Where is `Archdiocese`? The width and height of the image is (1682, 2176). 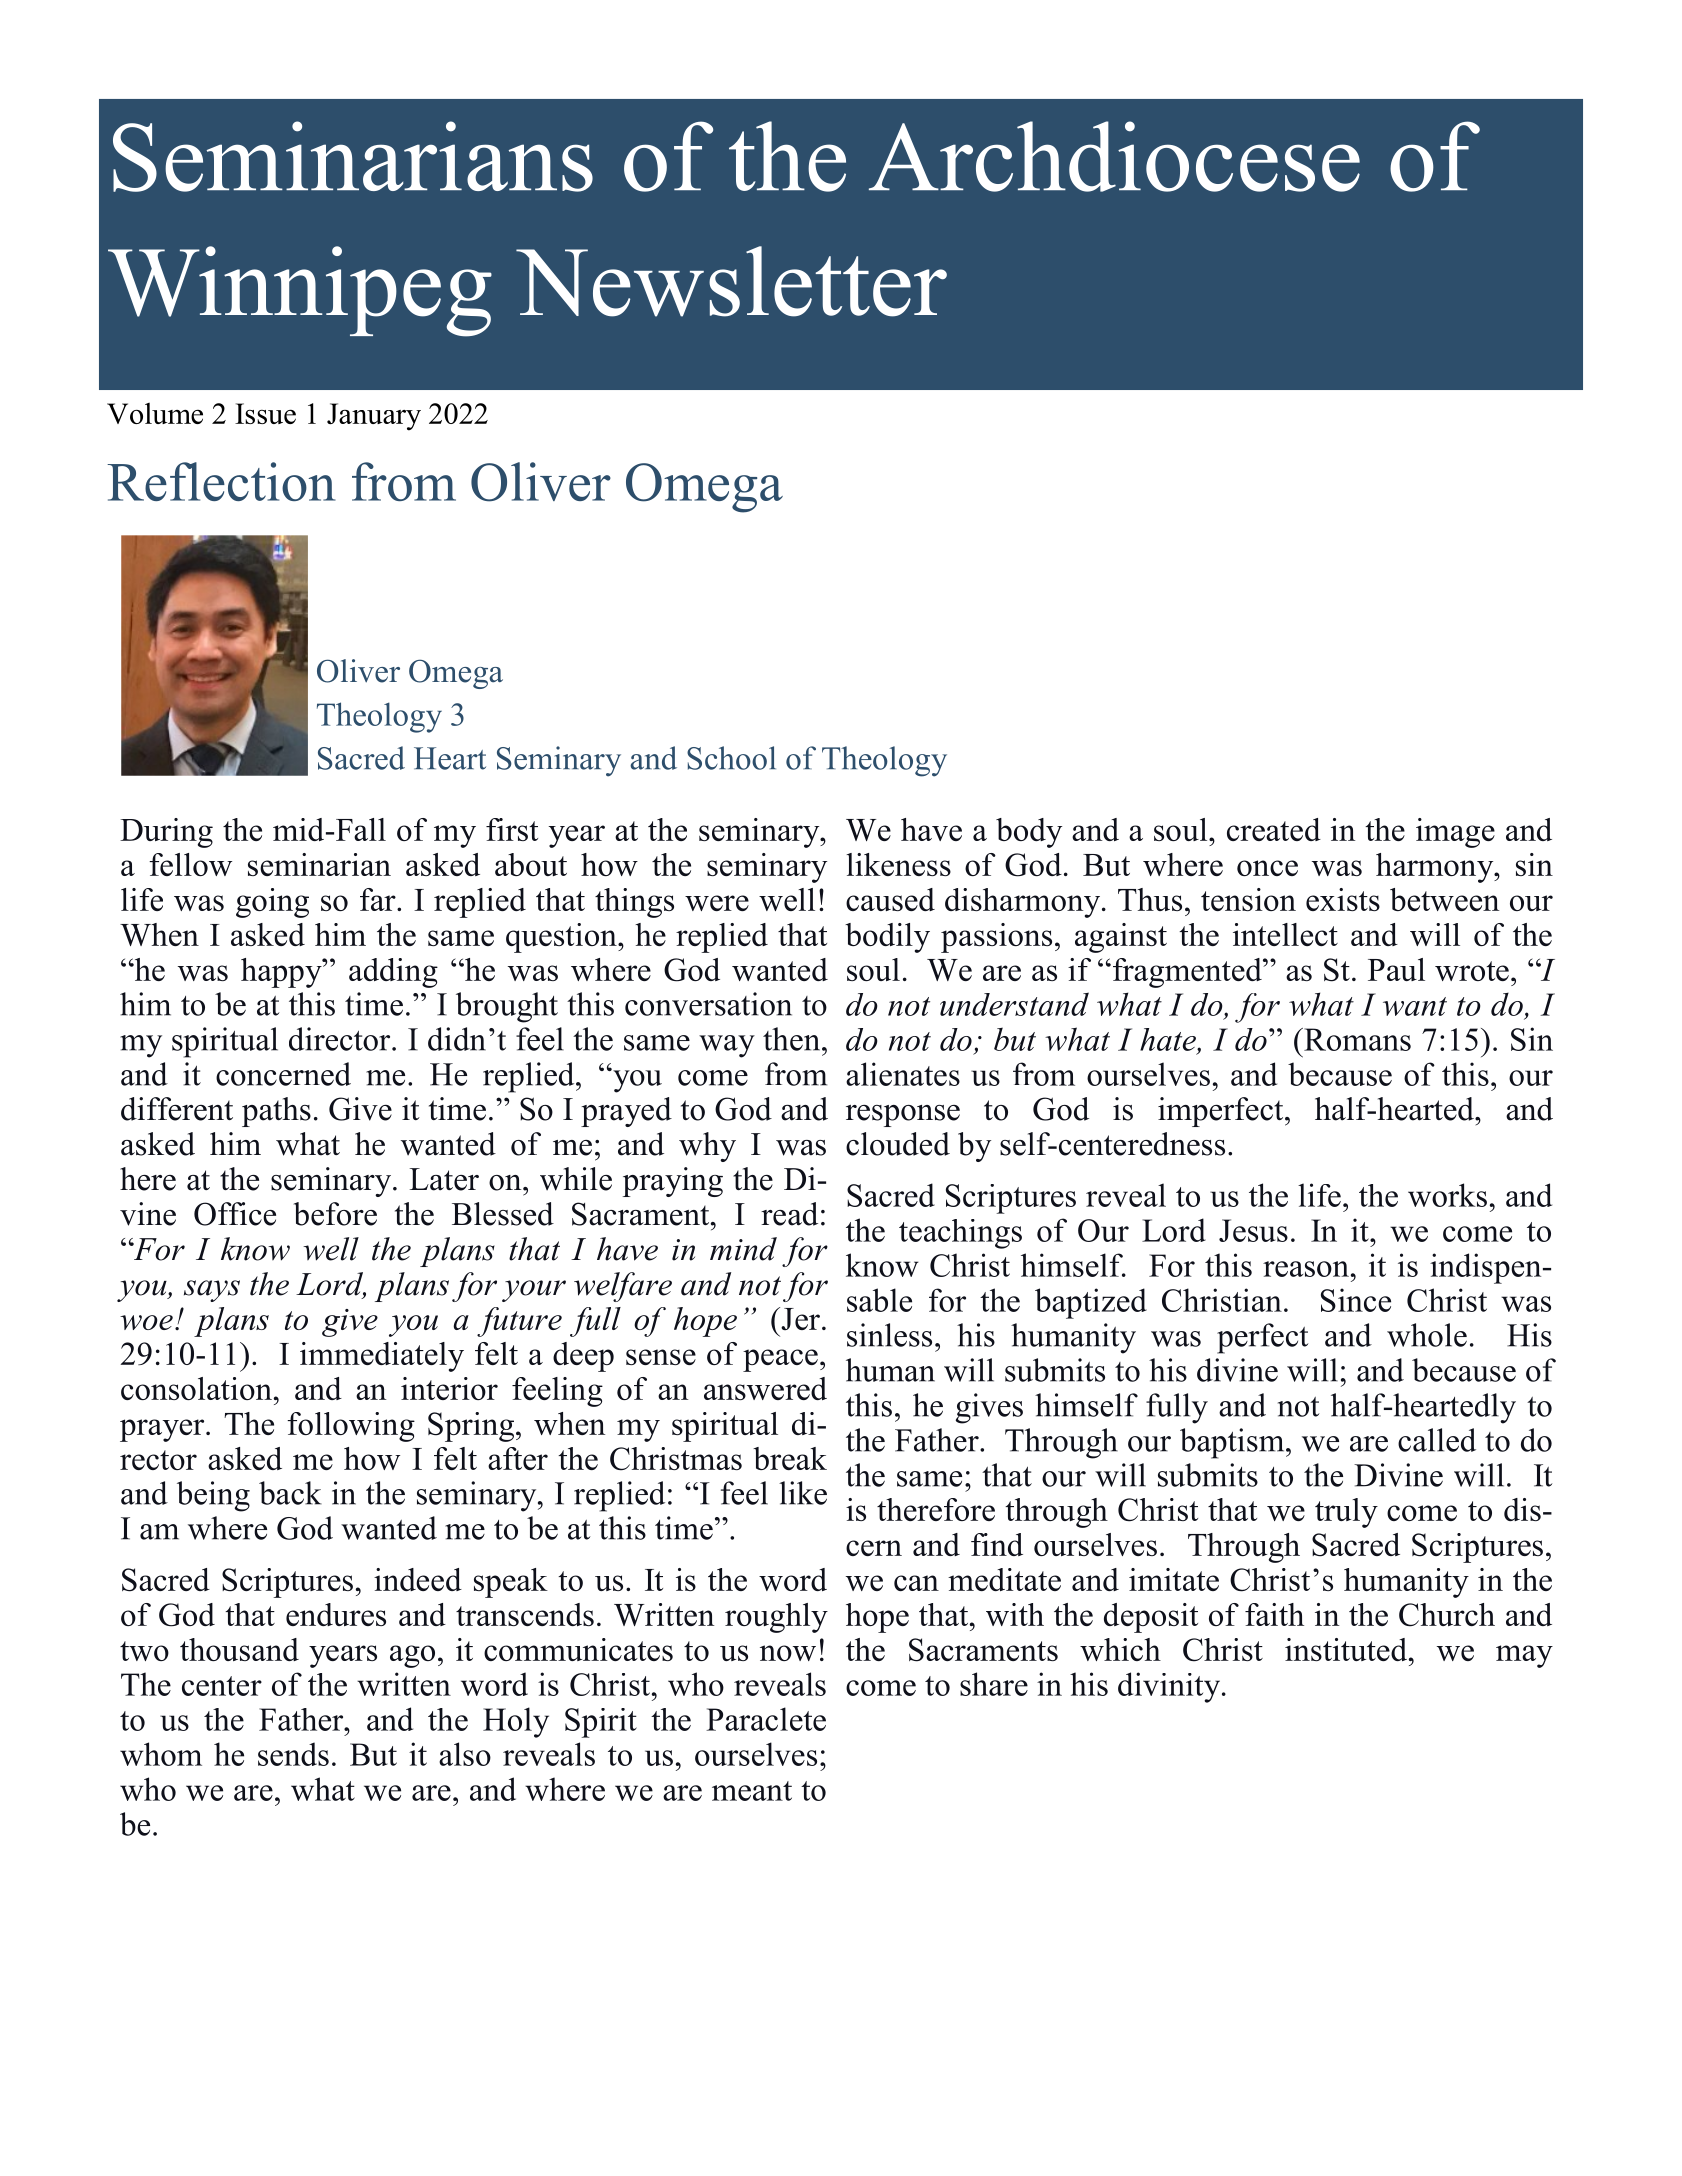 Archdiocese is located at coordinates (1114, 156).
